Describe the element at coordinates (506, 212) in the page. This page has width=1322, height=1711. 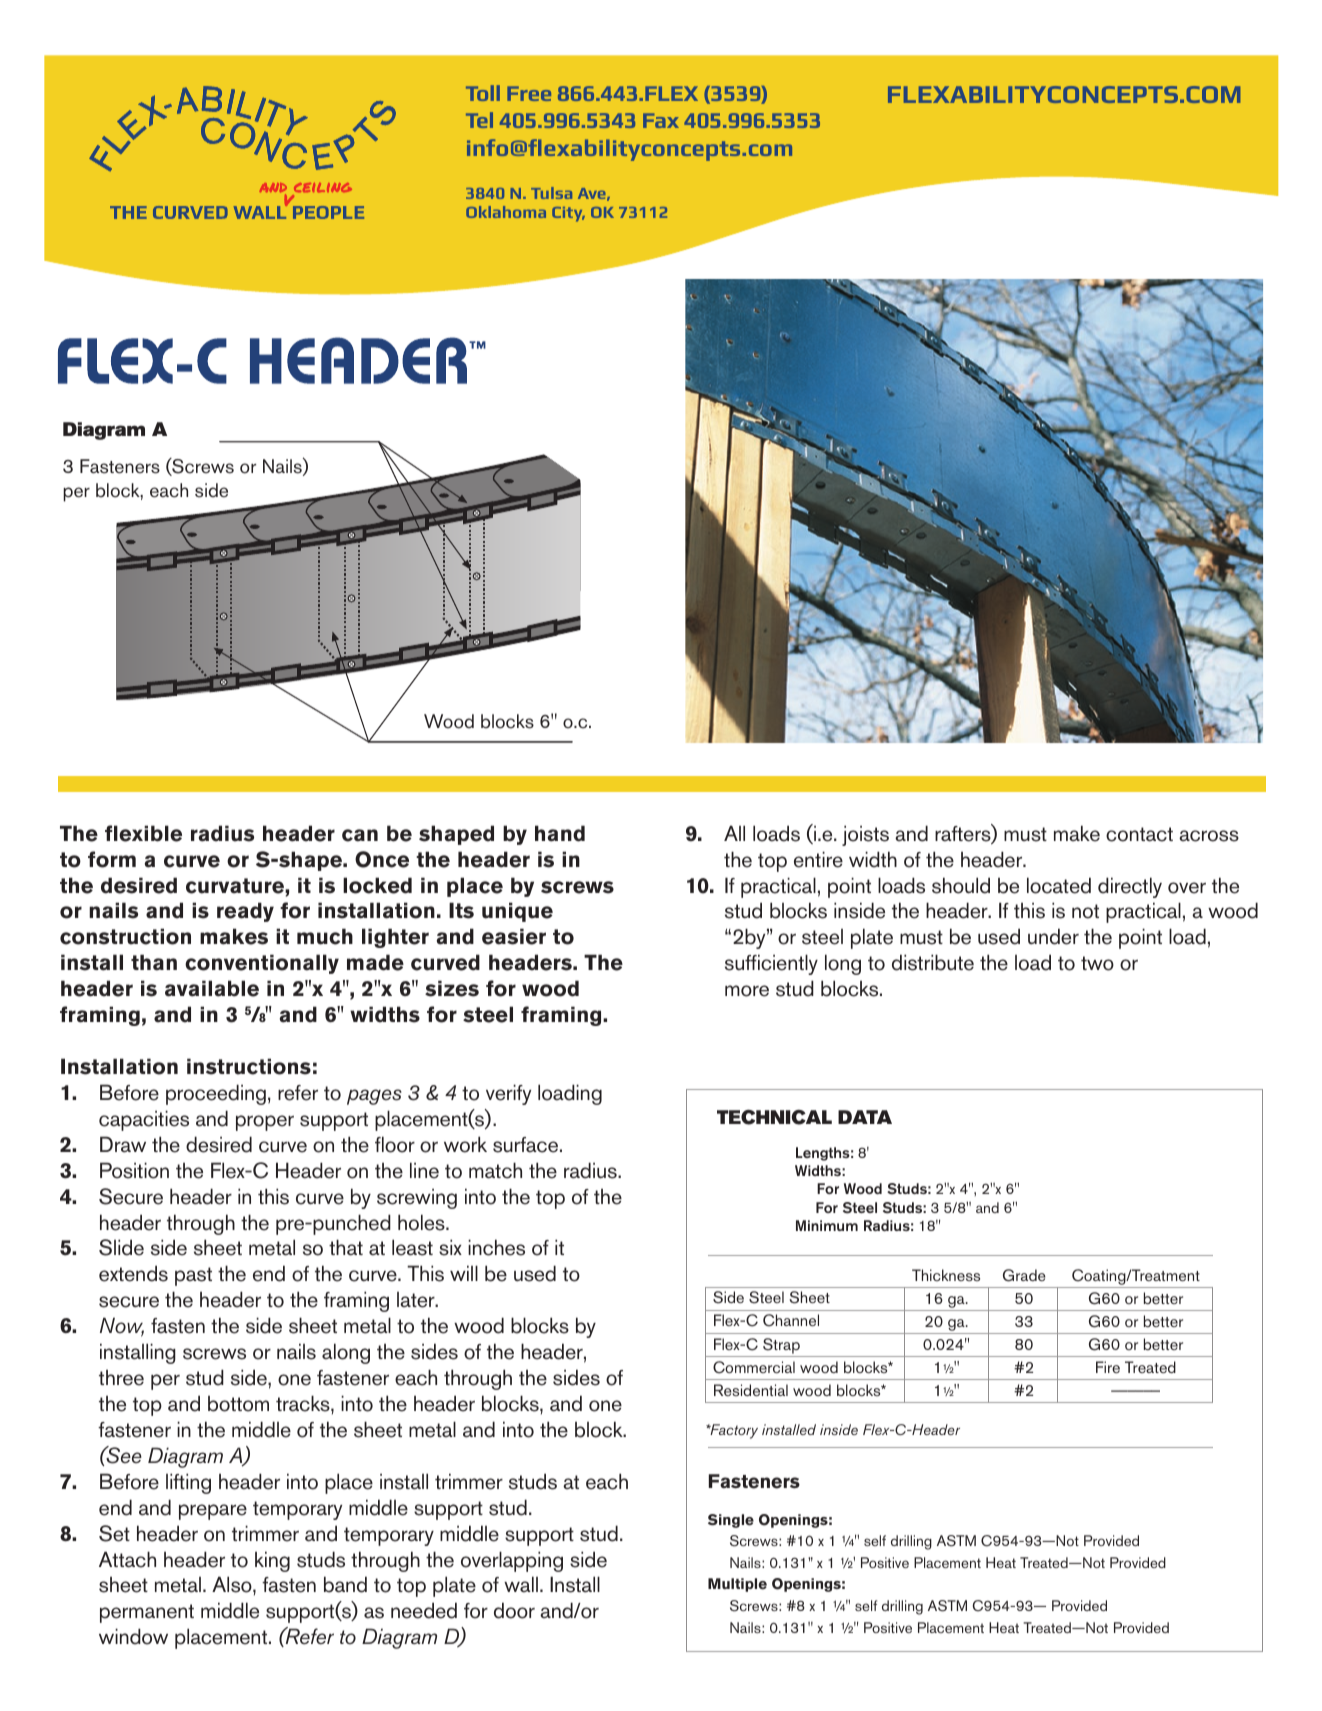
I see `Oklahoma` at that location.
